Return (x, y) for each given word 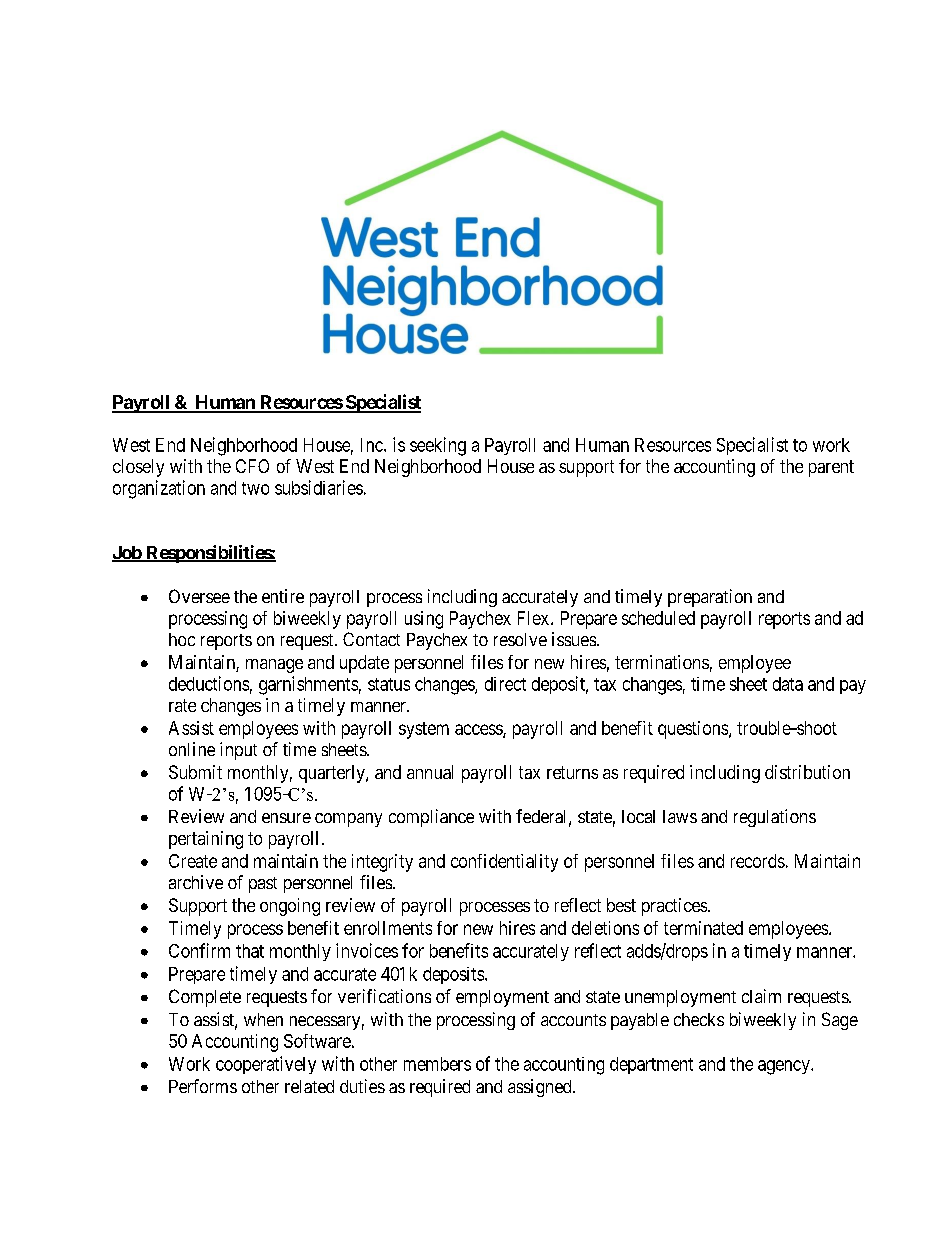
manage (274, 666)
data (788, 684)
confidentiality (504, 863)
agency (785, 1067)
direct (505, 684)
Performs (203, 1086)
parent (831, 468)
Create (193, 861)
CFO (252, 466)
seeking (438, 446)
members (437, 1064)
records (758, 861)
